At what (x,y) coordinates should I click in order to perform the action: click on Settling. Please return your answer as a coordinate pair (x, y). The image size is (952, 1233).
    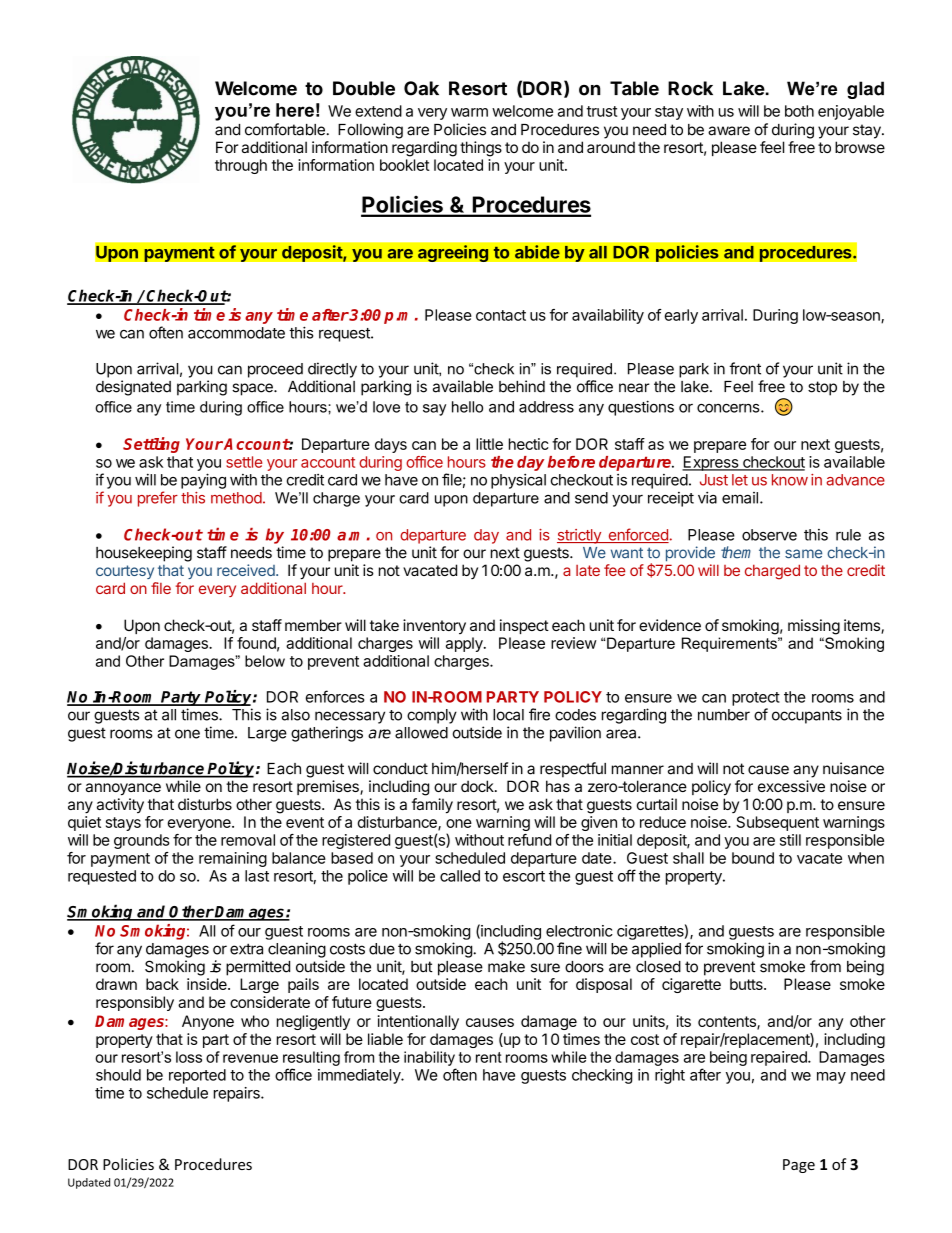
    Looking at the image, I should click on (151, 445).
